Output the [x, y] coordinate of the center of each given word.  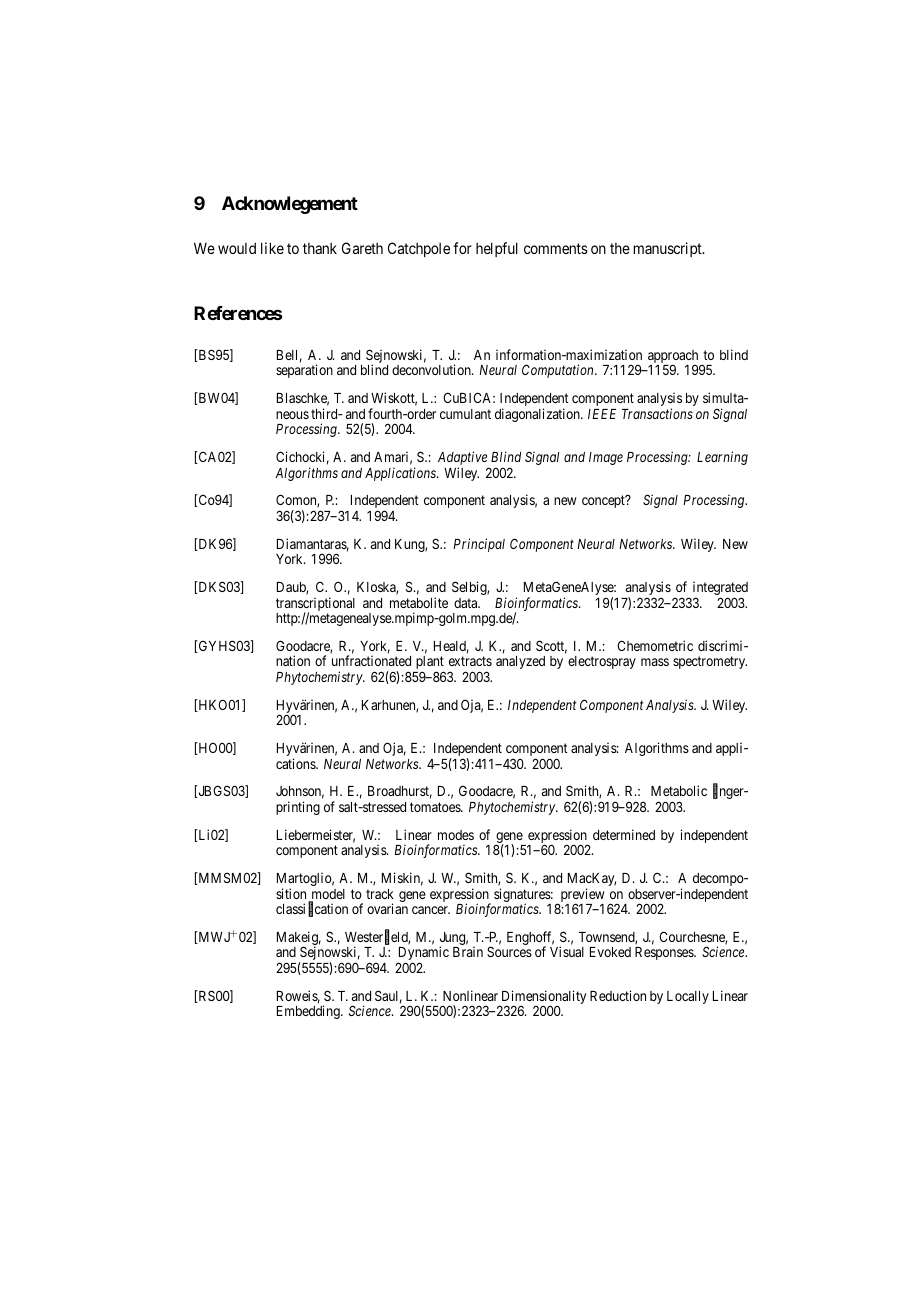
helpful [497, 249]
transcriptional [315, 605]
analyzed [520, 662]
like [272, 248]
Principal [479, 545]
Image [606, 458]
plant [430, 664]
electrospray [602, 662]
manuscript [669, 249]
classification [312, 910]
